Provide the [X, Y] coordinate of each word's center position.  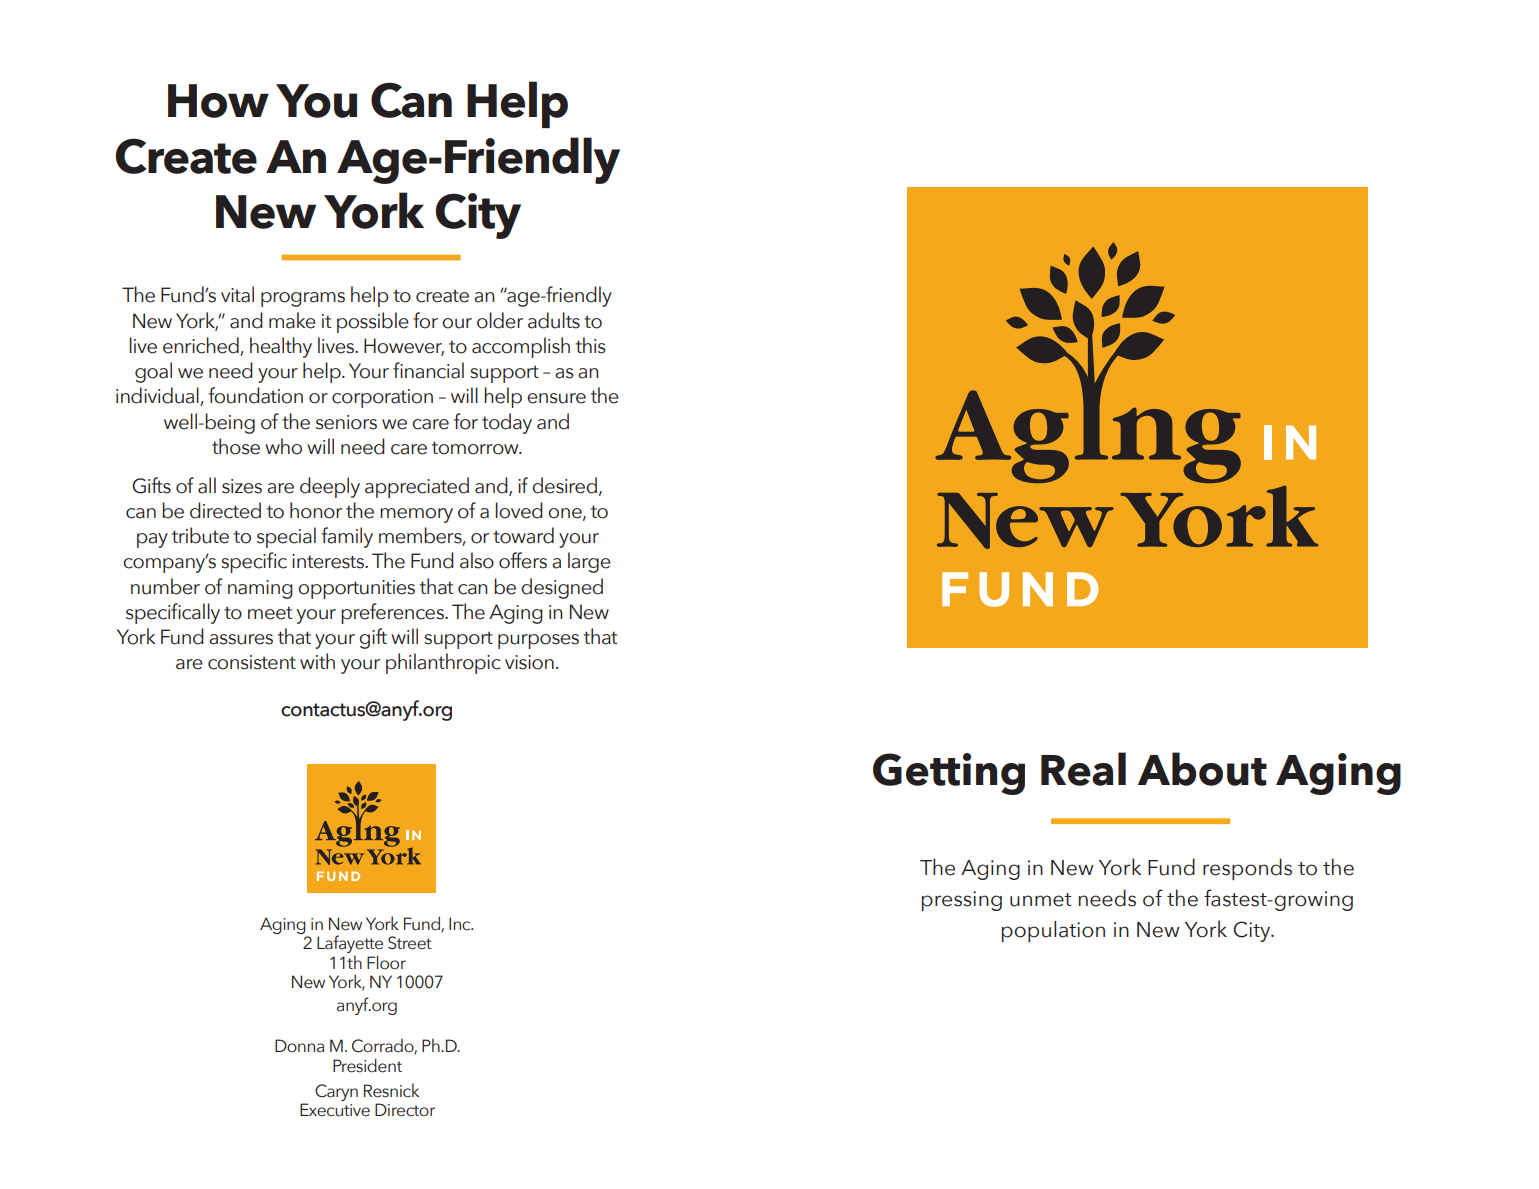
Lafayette [350, 945]
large [589, 562]
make [292, 320]
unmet [1040, 900]
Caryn [336, 1092]
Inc [461, 924]
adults [554, 320]
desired [564, 485]
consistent [252, 662]
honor [316, 510]
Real [1083, 769]
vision [529, 662]
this [590, 345]
